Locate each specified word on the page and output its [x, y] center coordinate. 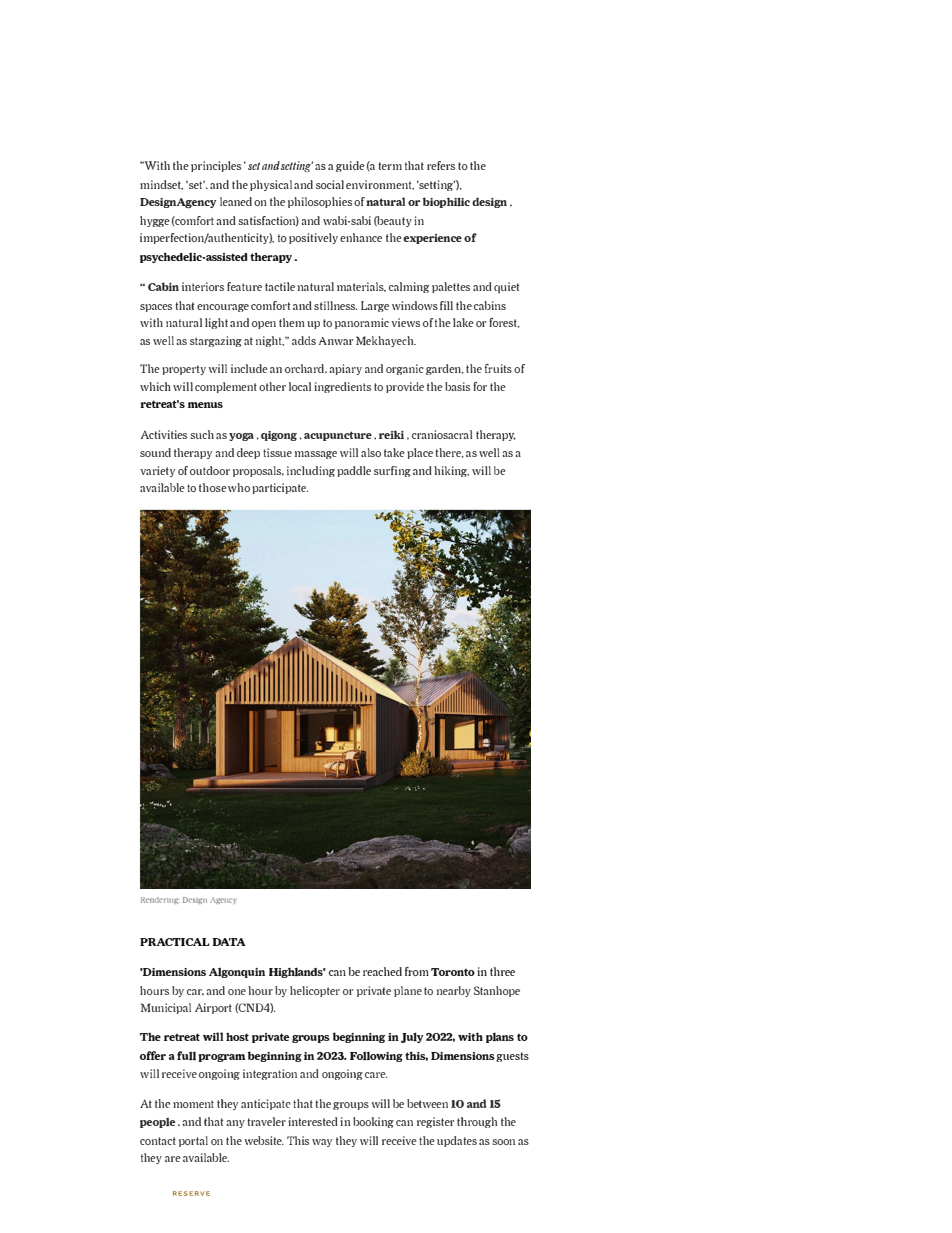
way [322, 1143]
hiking [451, 471]
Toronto [453, 972]
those [213, 487]
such [202, 434]
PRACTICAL [175, 942]
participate [280, 488]
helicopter [315, 991]
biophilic [446, 202]
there [449, 453]
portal [193, 1141]
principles [216, 166]
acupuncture [338, 436]
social [330, 184]
